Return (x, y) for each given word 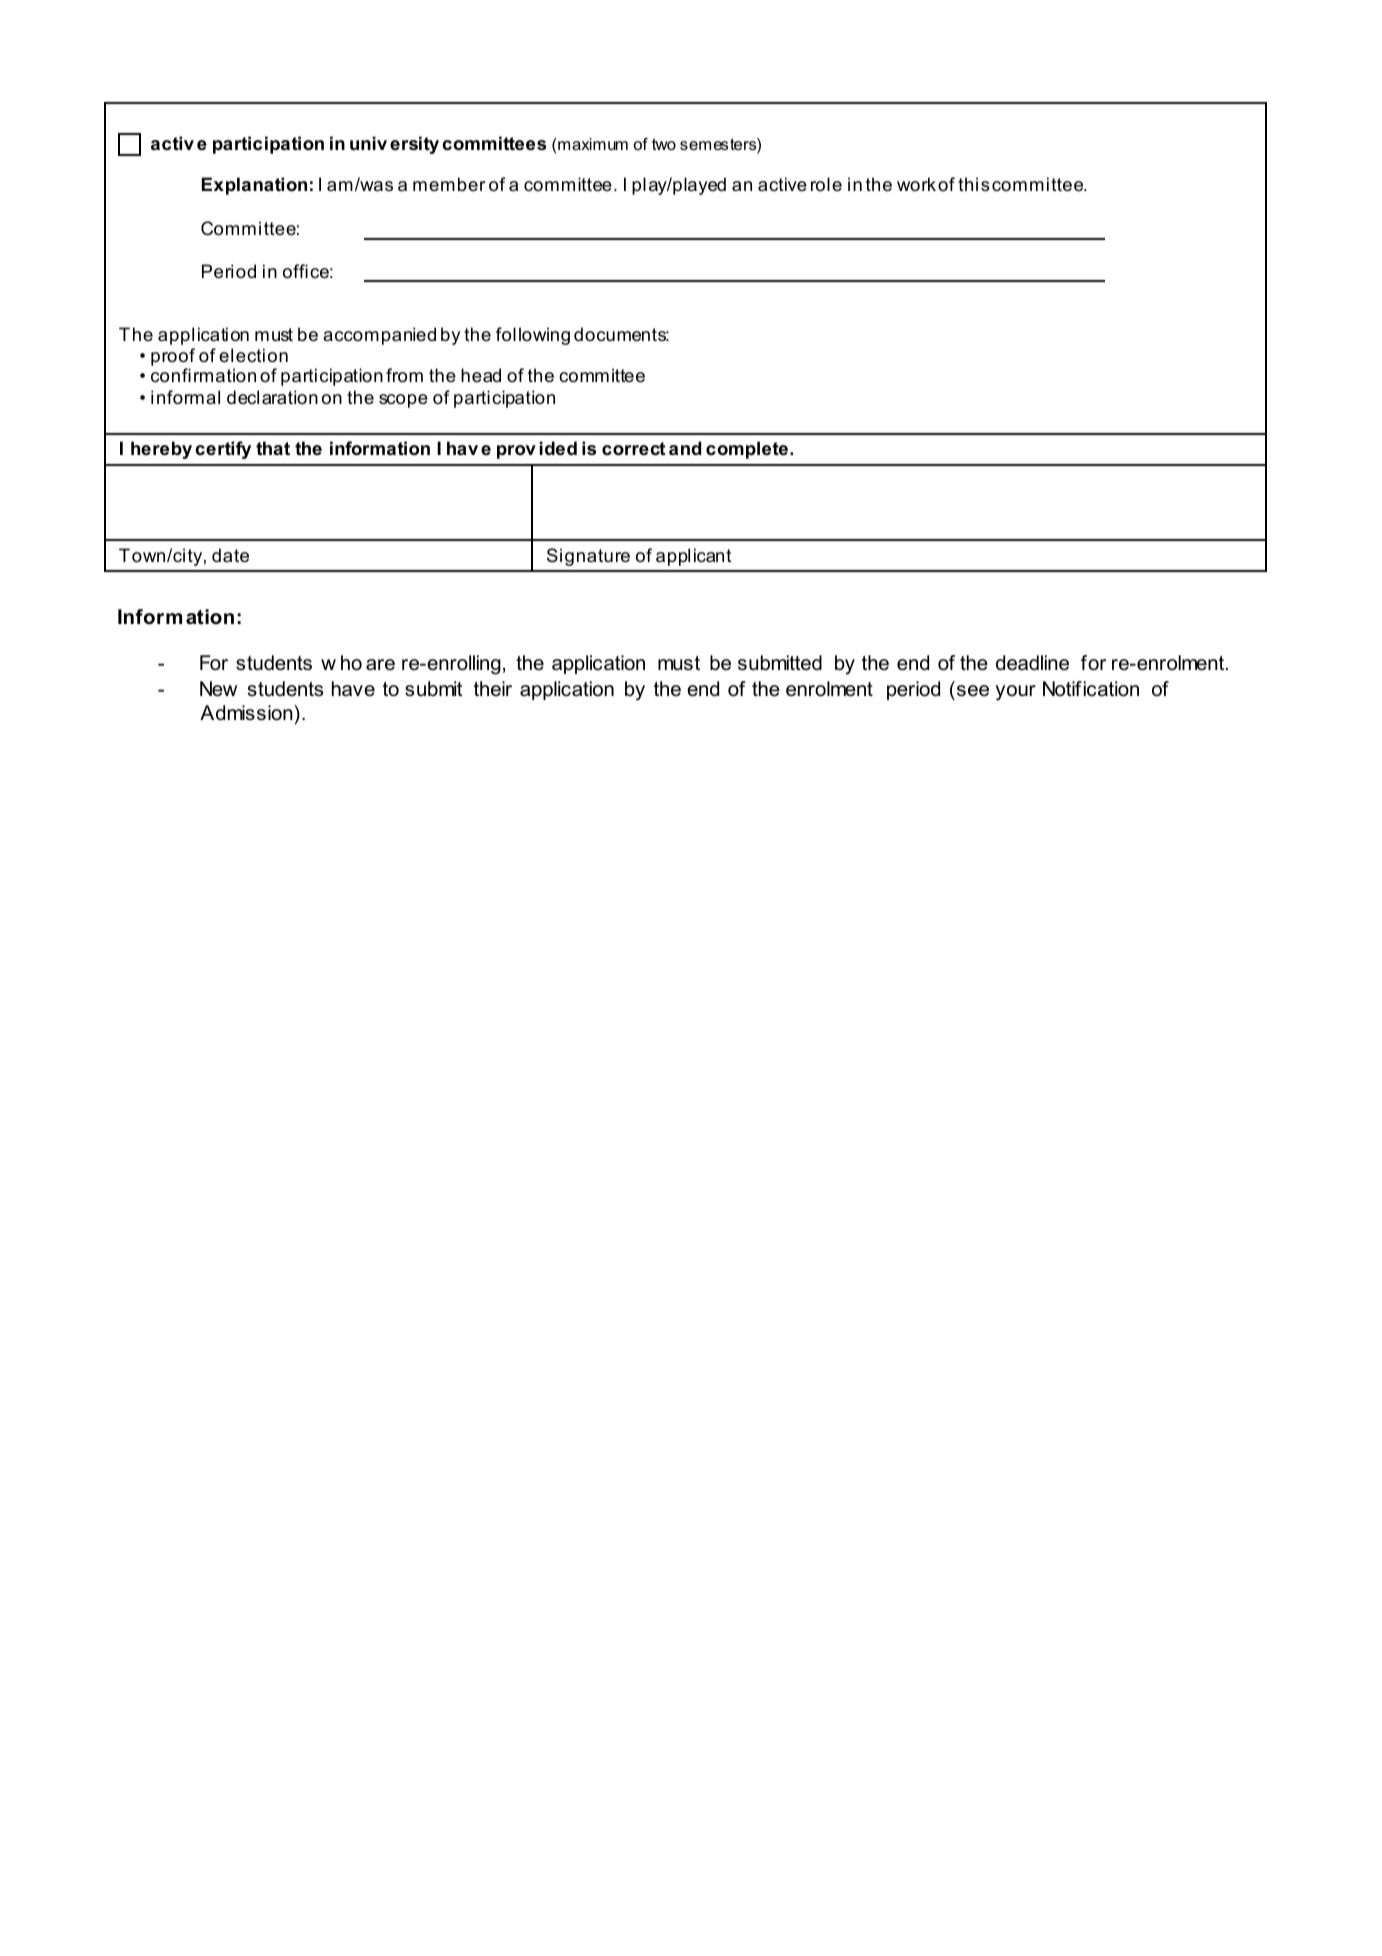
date (230, 555)
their (493, 689)
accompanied (379, 336)
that (273, 448)
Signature (588, 557)
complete (747, 450)
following (533, 336)
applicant (694, 557)
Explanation (254, 186)
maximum (593, 144)
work (916, 184)
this (974, 184)
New (218, 689)
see (973, 691)
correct (633, 449)
